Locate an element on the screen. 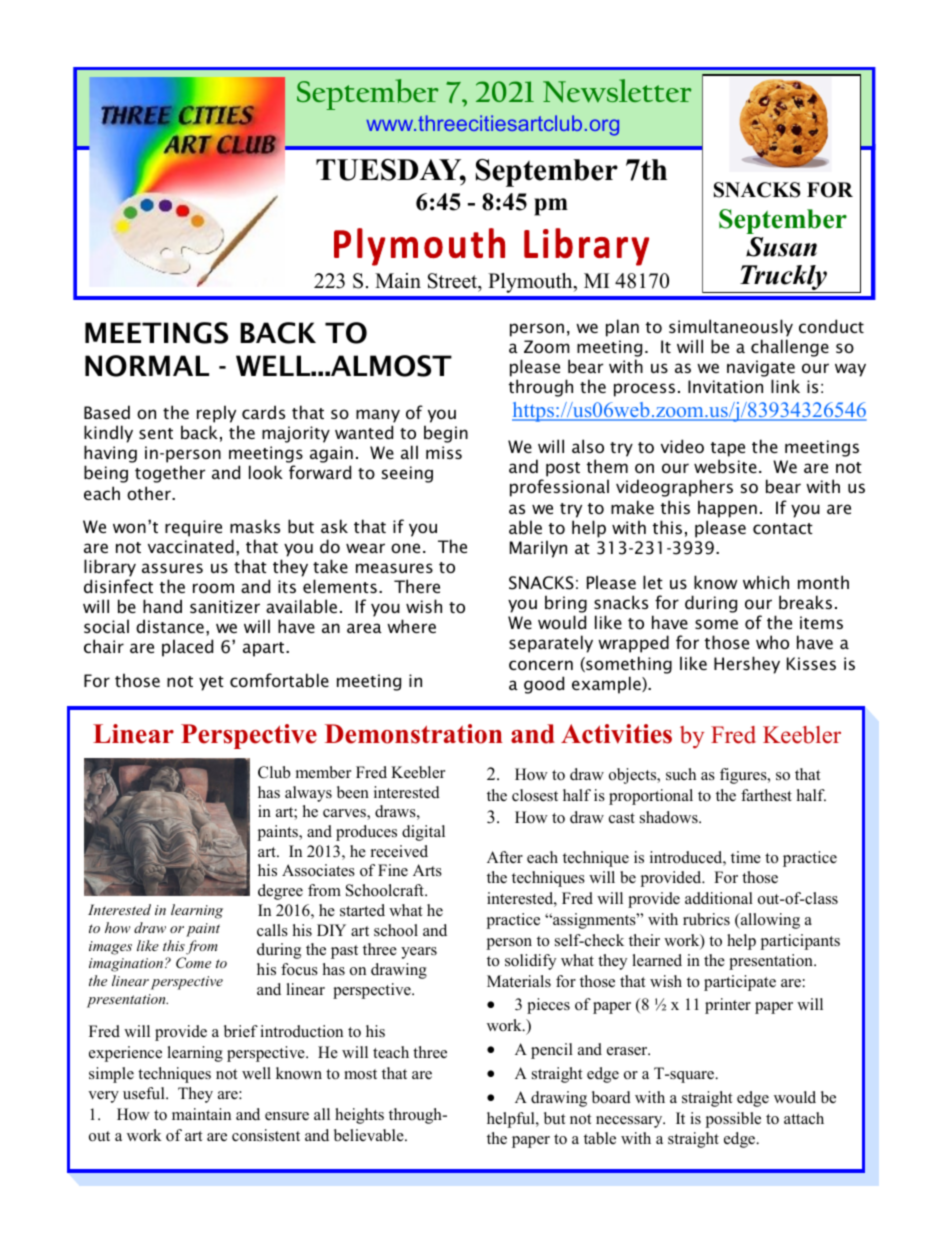  reply is located at coordinates (216, 414).
